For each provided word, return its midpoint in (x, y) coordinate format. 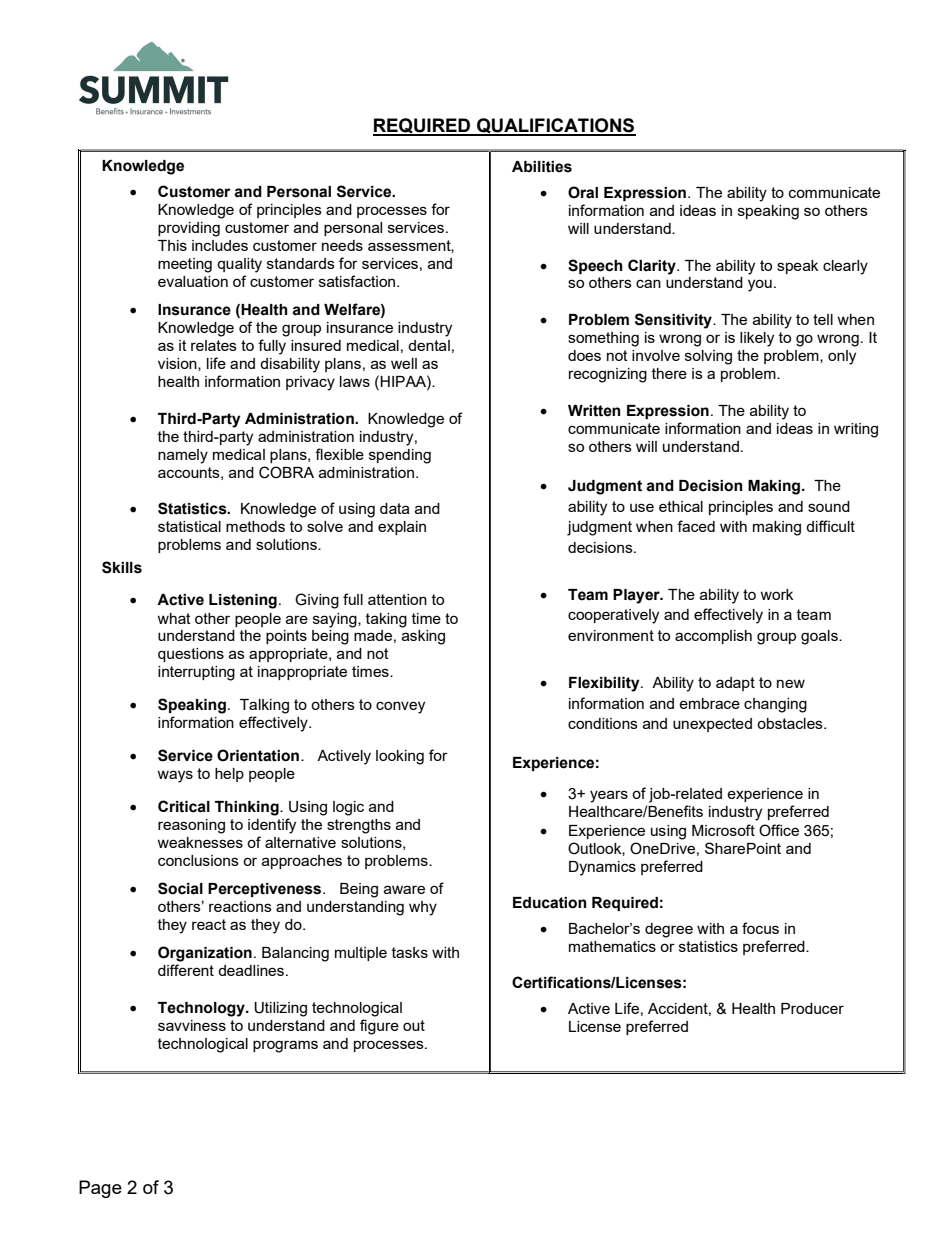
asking (423, 637)
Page (100, 1189)
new (791, 683)
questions (191, 655)
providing (189, 229)
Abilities (542, 167)
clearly (845, 267)
